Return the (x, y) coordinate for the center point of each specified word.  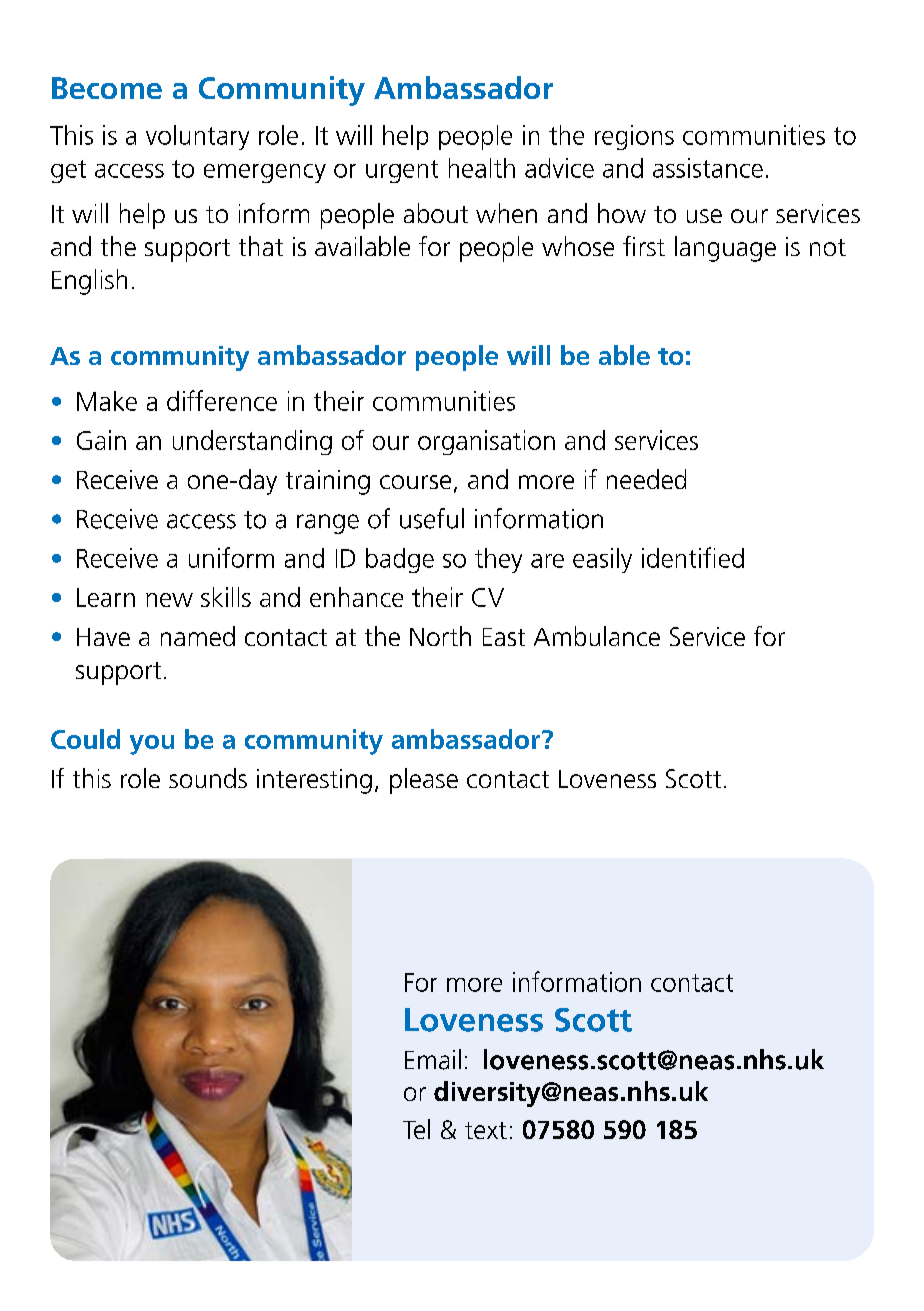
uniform (231, 557)
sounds (208, 778)
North (440, 636)
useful (432, 518)
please (424, 781)
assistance (708, 168)
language (725, 249)
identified (693, 557)
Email (433, 1059)
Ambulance (597, 636)
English (89, 282)
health (482, 168)
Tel (416, 1129)
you (152, 745)
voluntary (197, 137)
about (436, 213)
